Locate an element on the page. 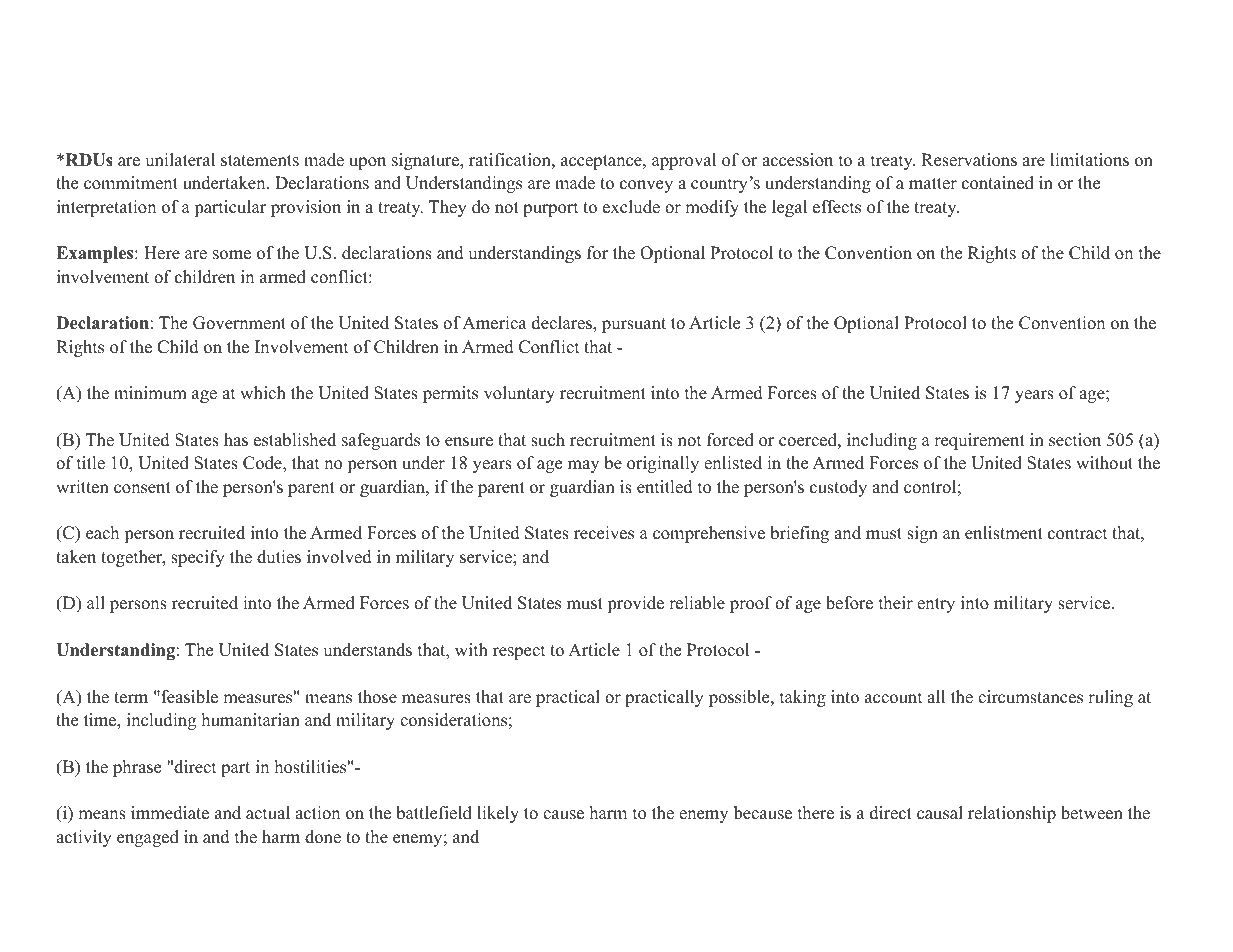  respect is located at coordinates (519, 652).
